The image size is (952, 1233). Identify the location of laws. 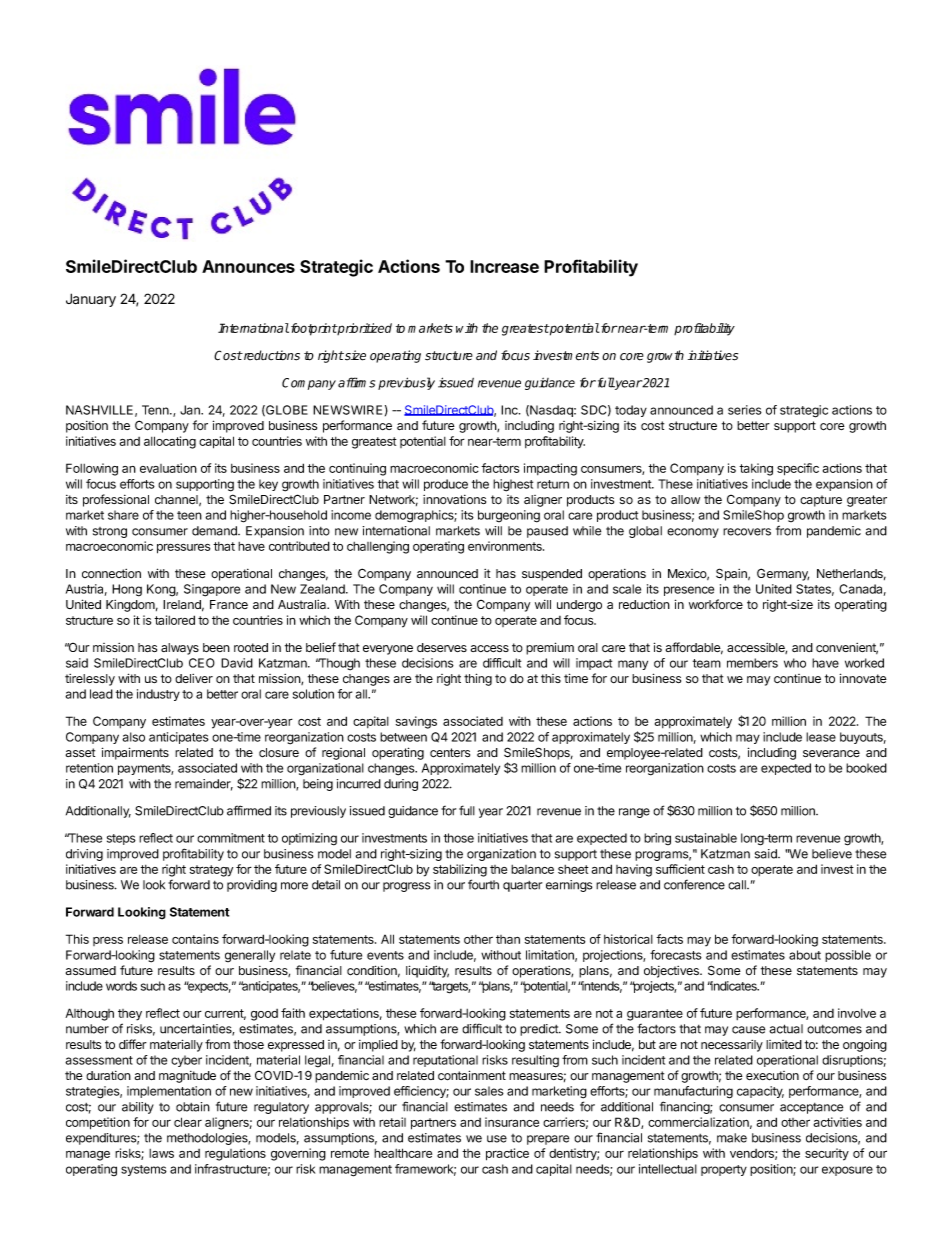
(161, 1153).
